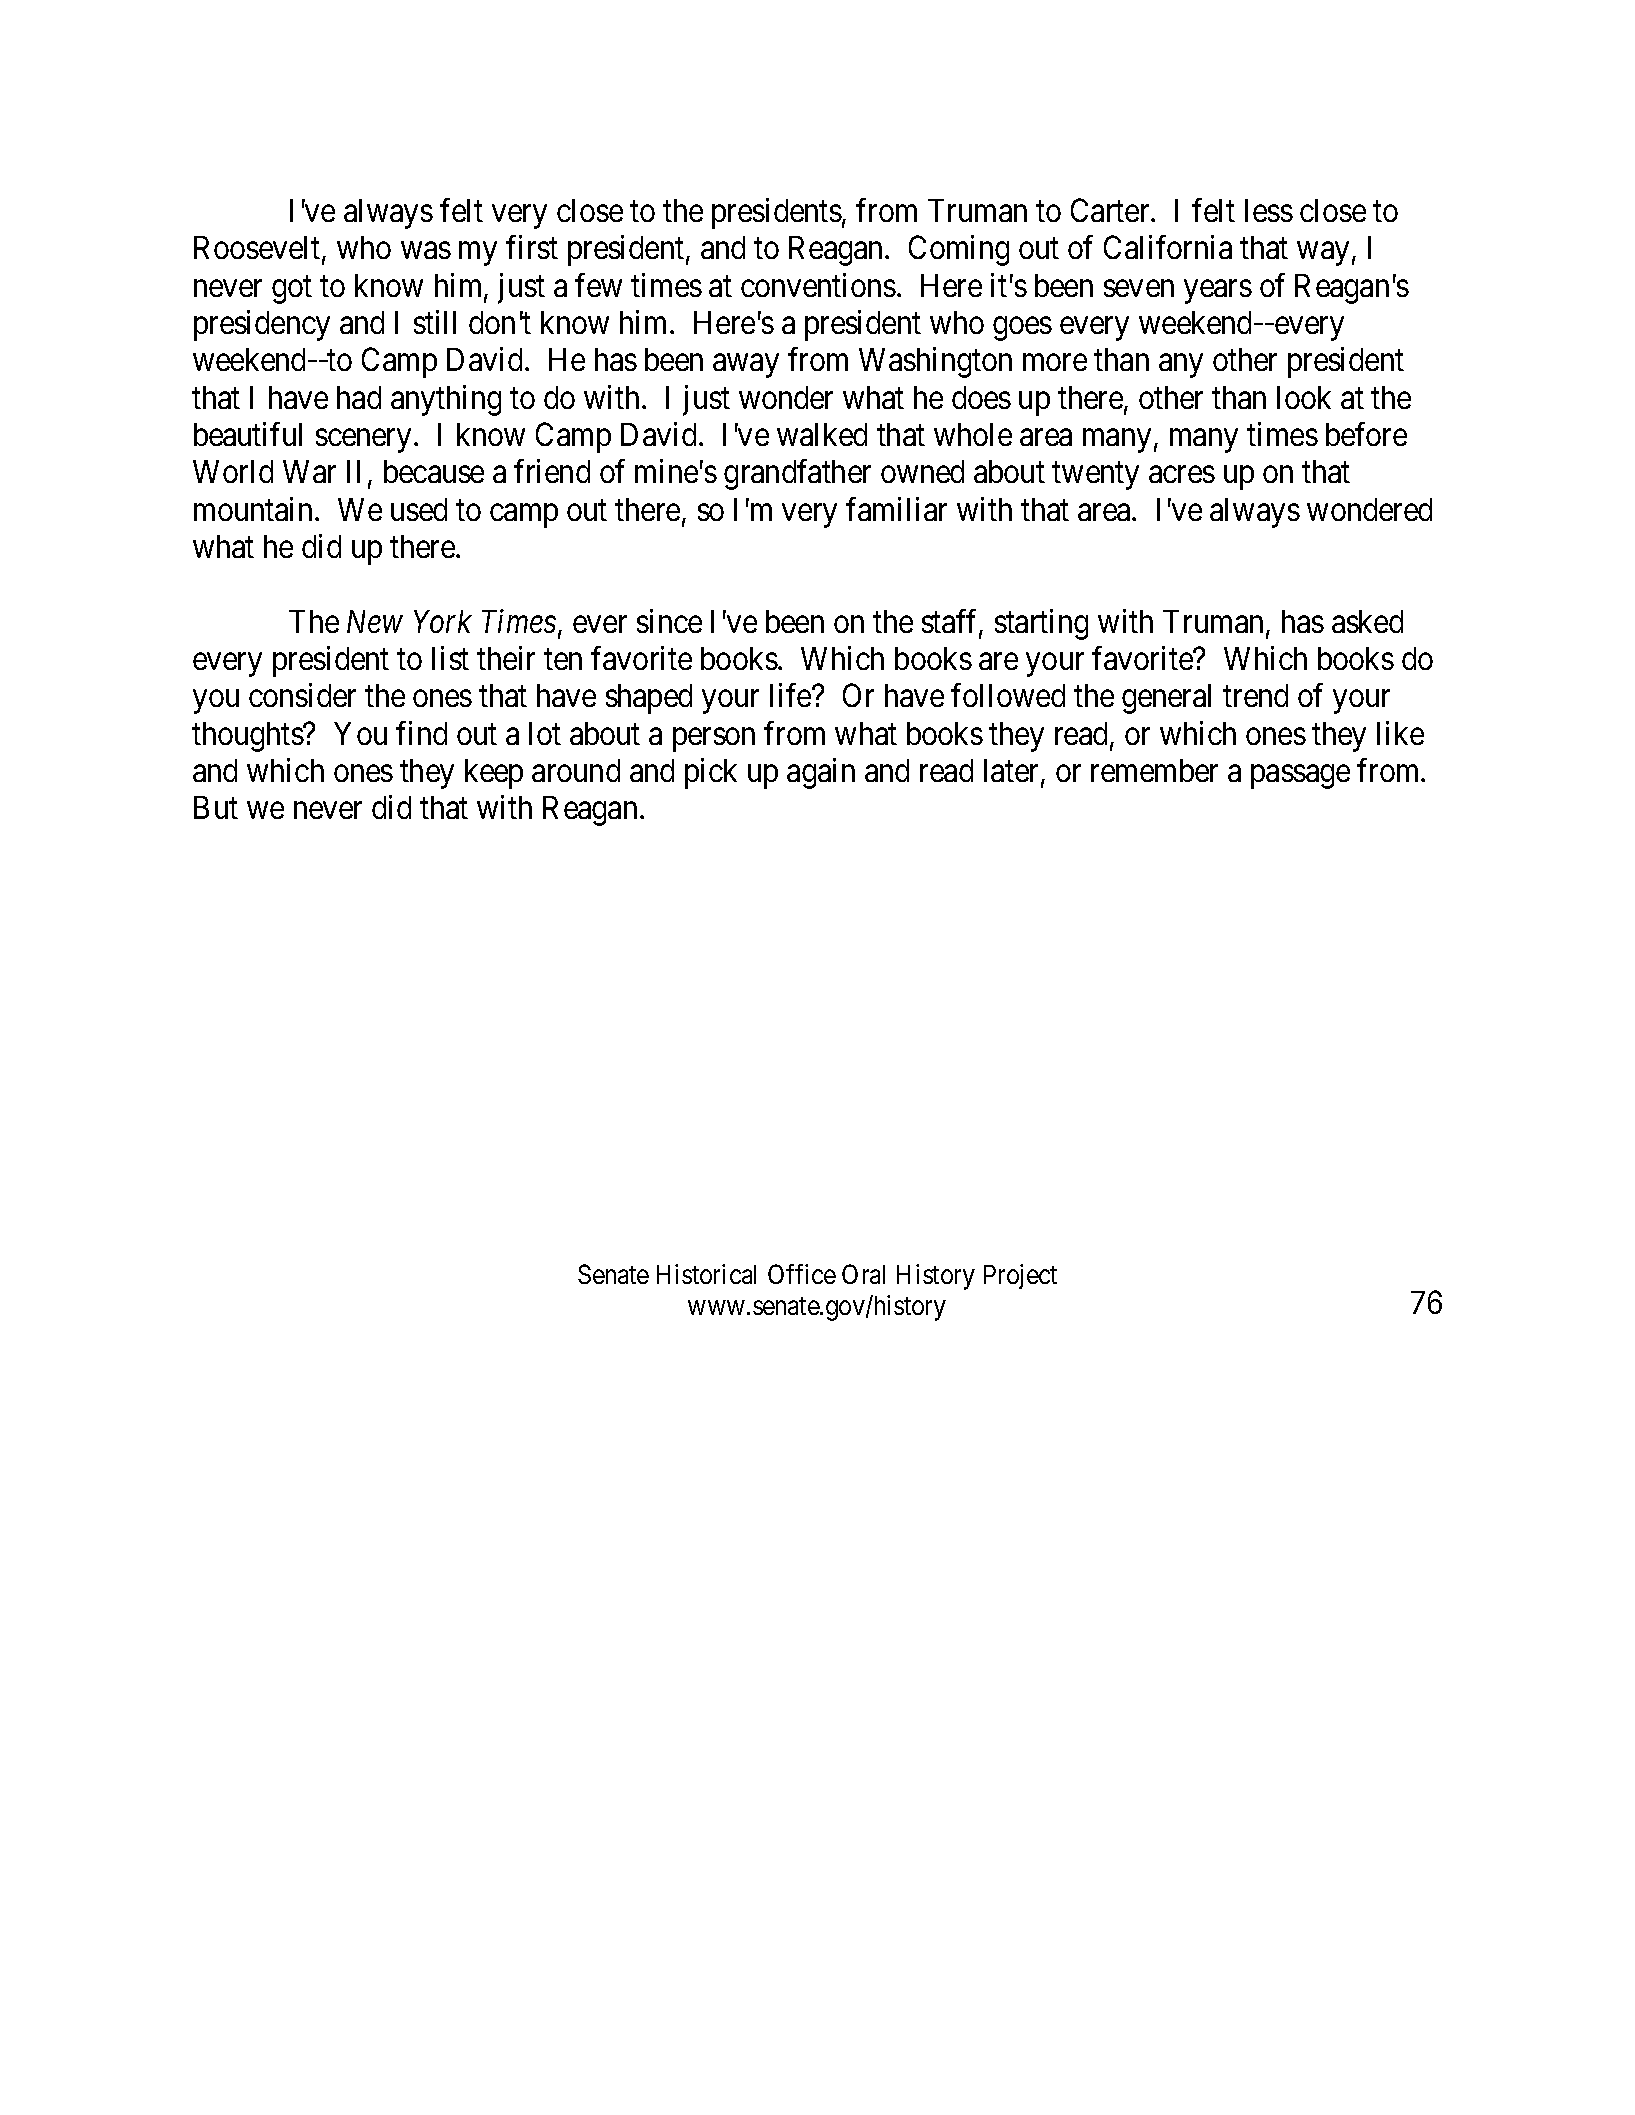  I want to click on But, so click(216, 807).
